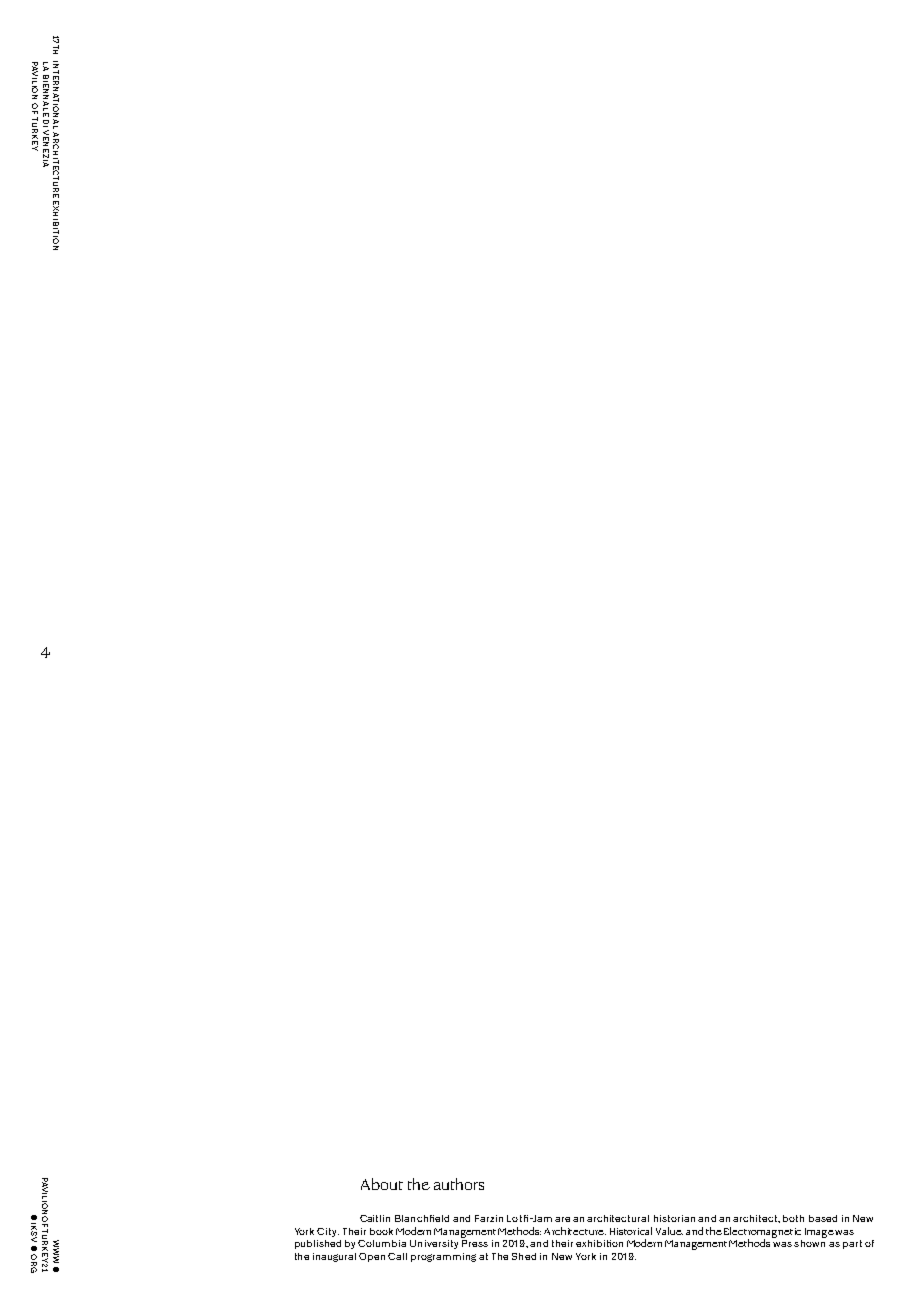 This page has height=1308, width=924. What do you see at coordinates (382, 1184) in the page?
I see `About` at bounding box center [382, 1184].
